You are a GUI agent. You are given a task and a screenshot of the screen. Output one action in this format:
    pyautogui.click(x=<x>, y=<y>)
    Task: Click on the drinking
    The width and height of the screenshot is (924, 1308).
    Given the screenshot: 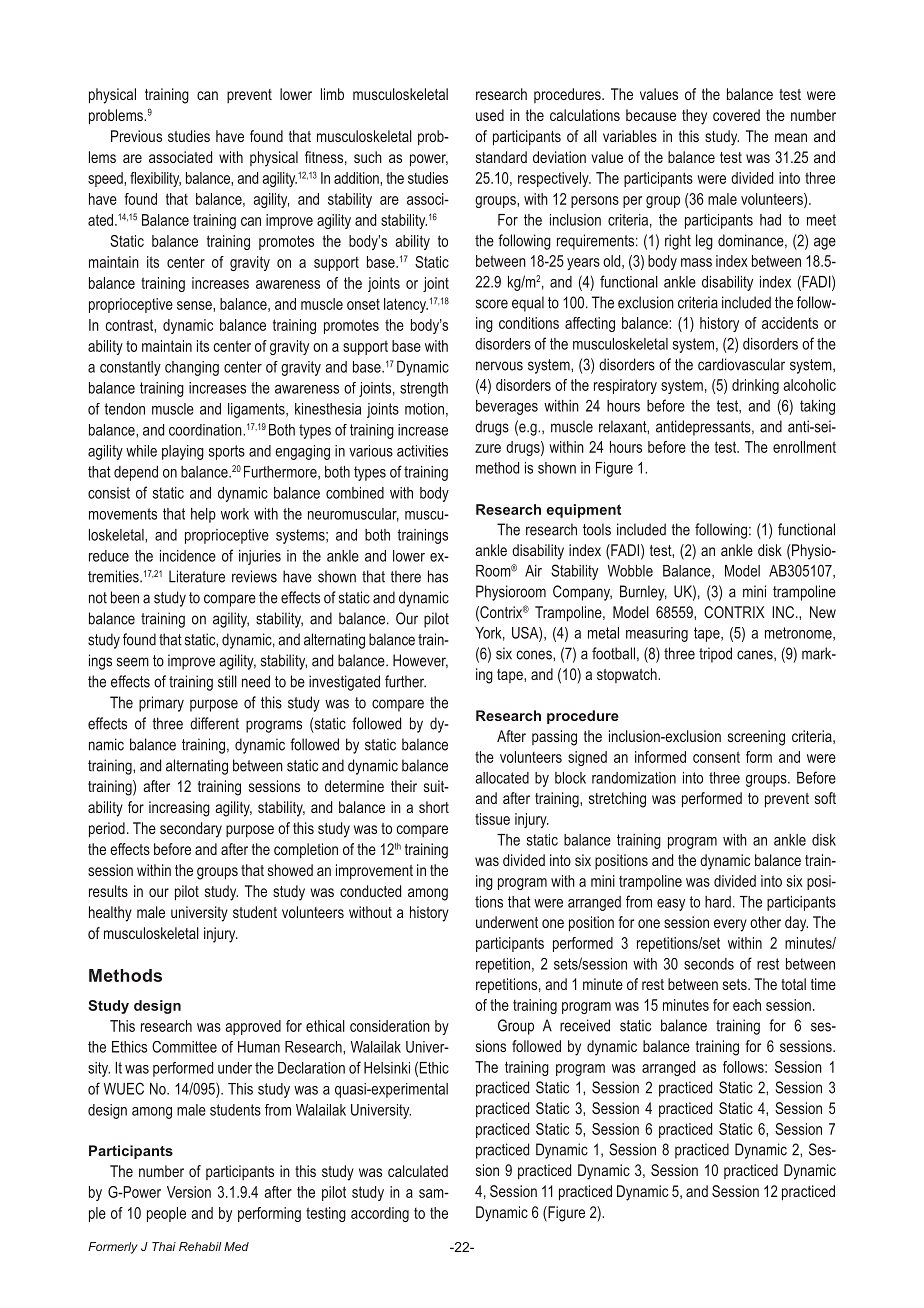 What is the action you would take?
    pyautogui.click(x=755, y=386)
